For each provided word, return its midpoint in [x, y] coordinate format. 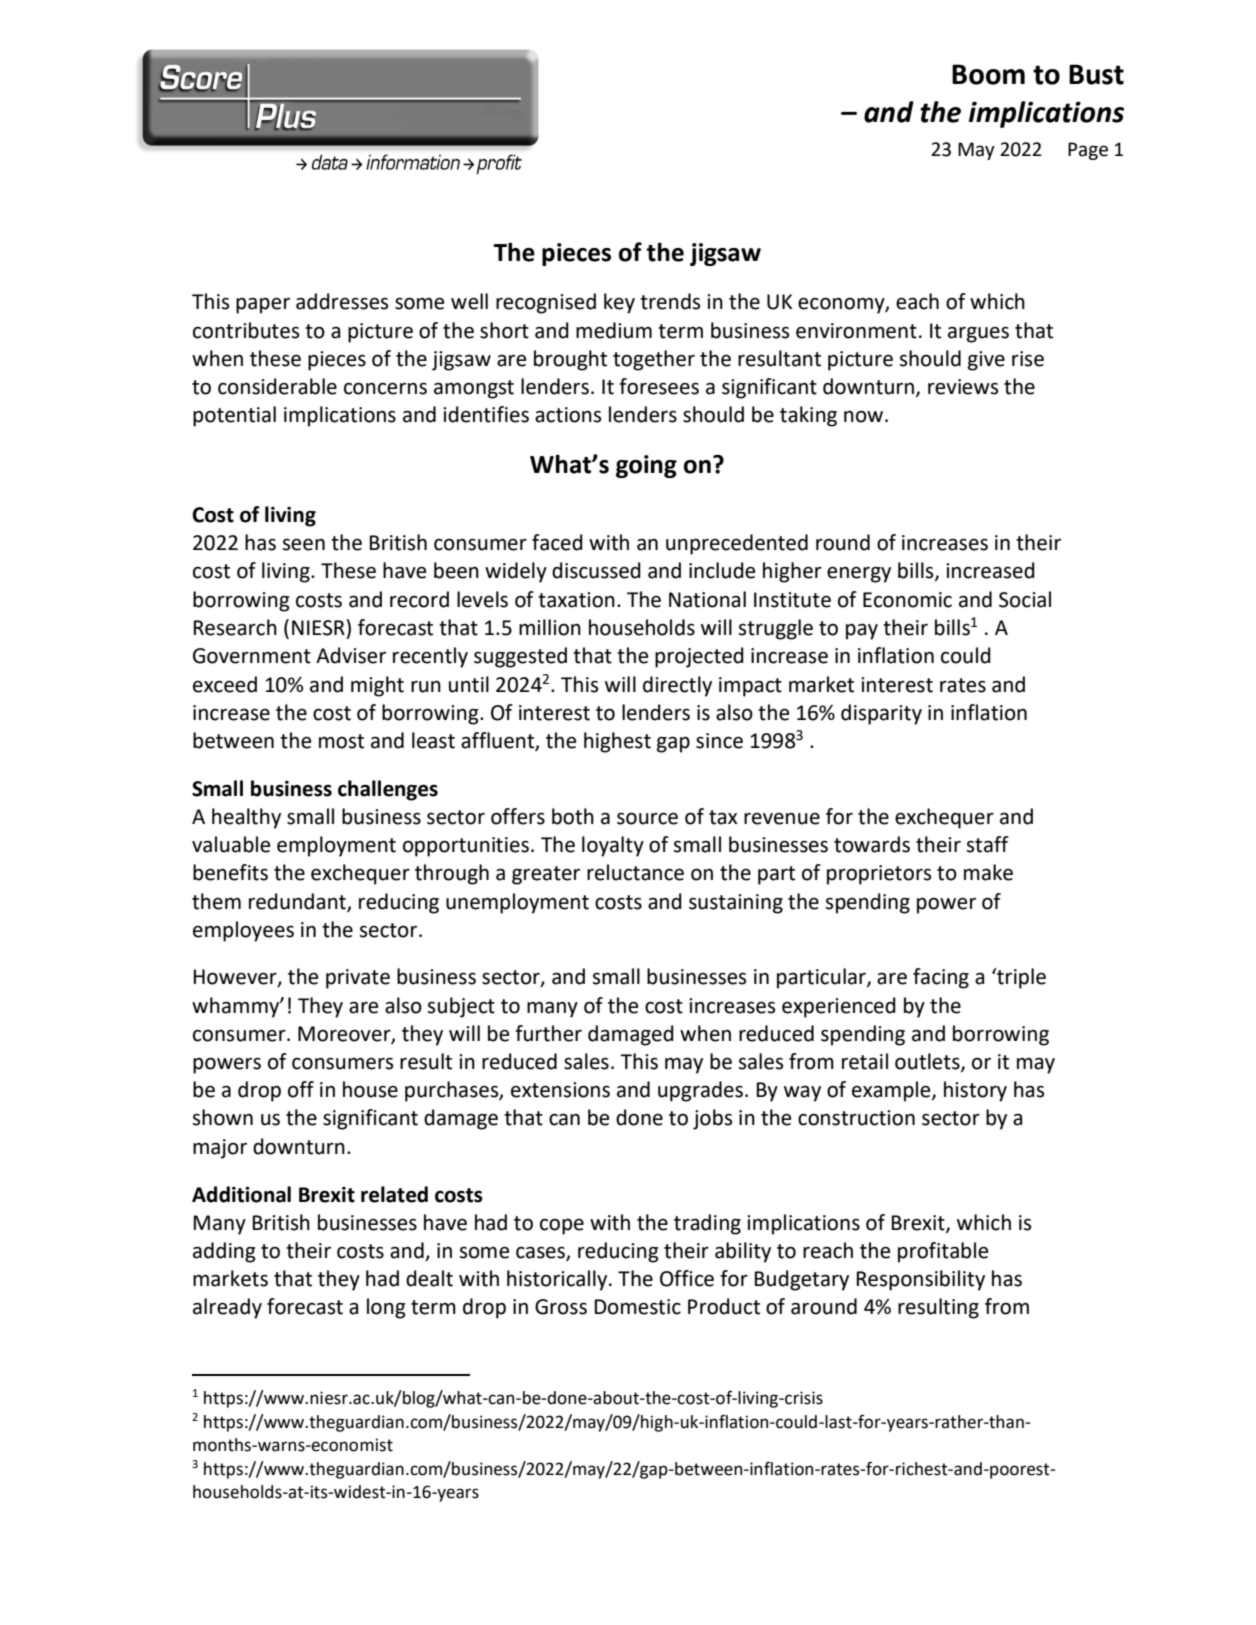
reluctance [635, 872]
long [386, 1308]
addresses [342, 301]
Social [1025, 599]
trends [670, 301]
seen [303, 544]
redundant [298, 902]
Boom [988, 74]
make [988, 872]
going [646, 466]
